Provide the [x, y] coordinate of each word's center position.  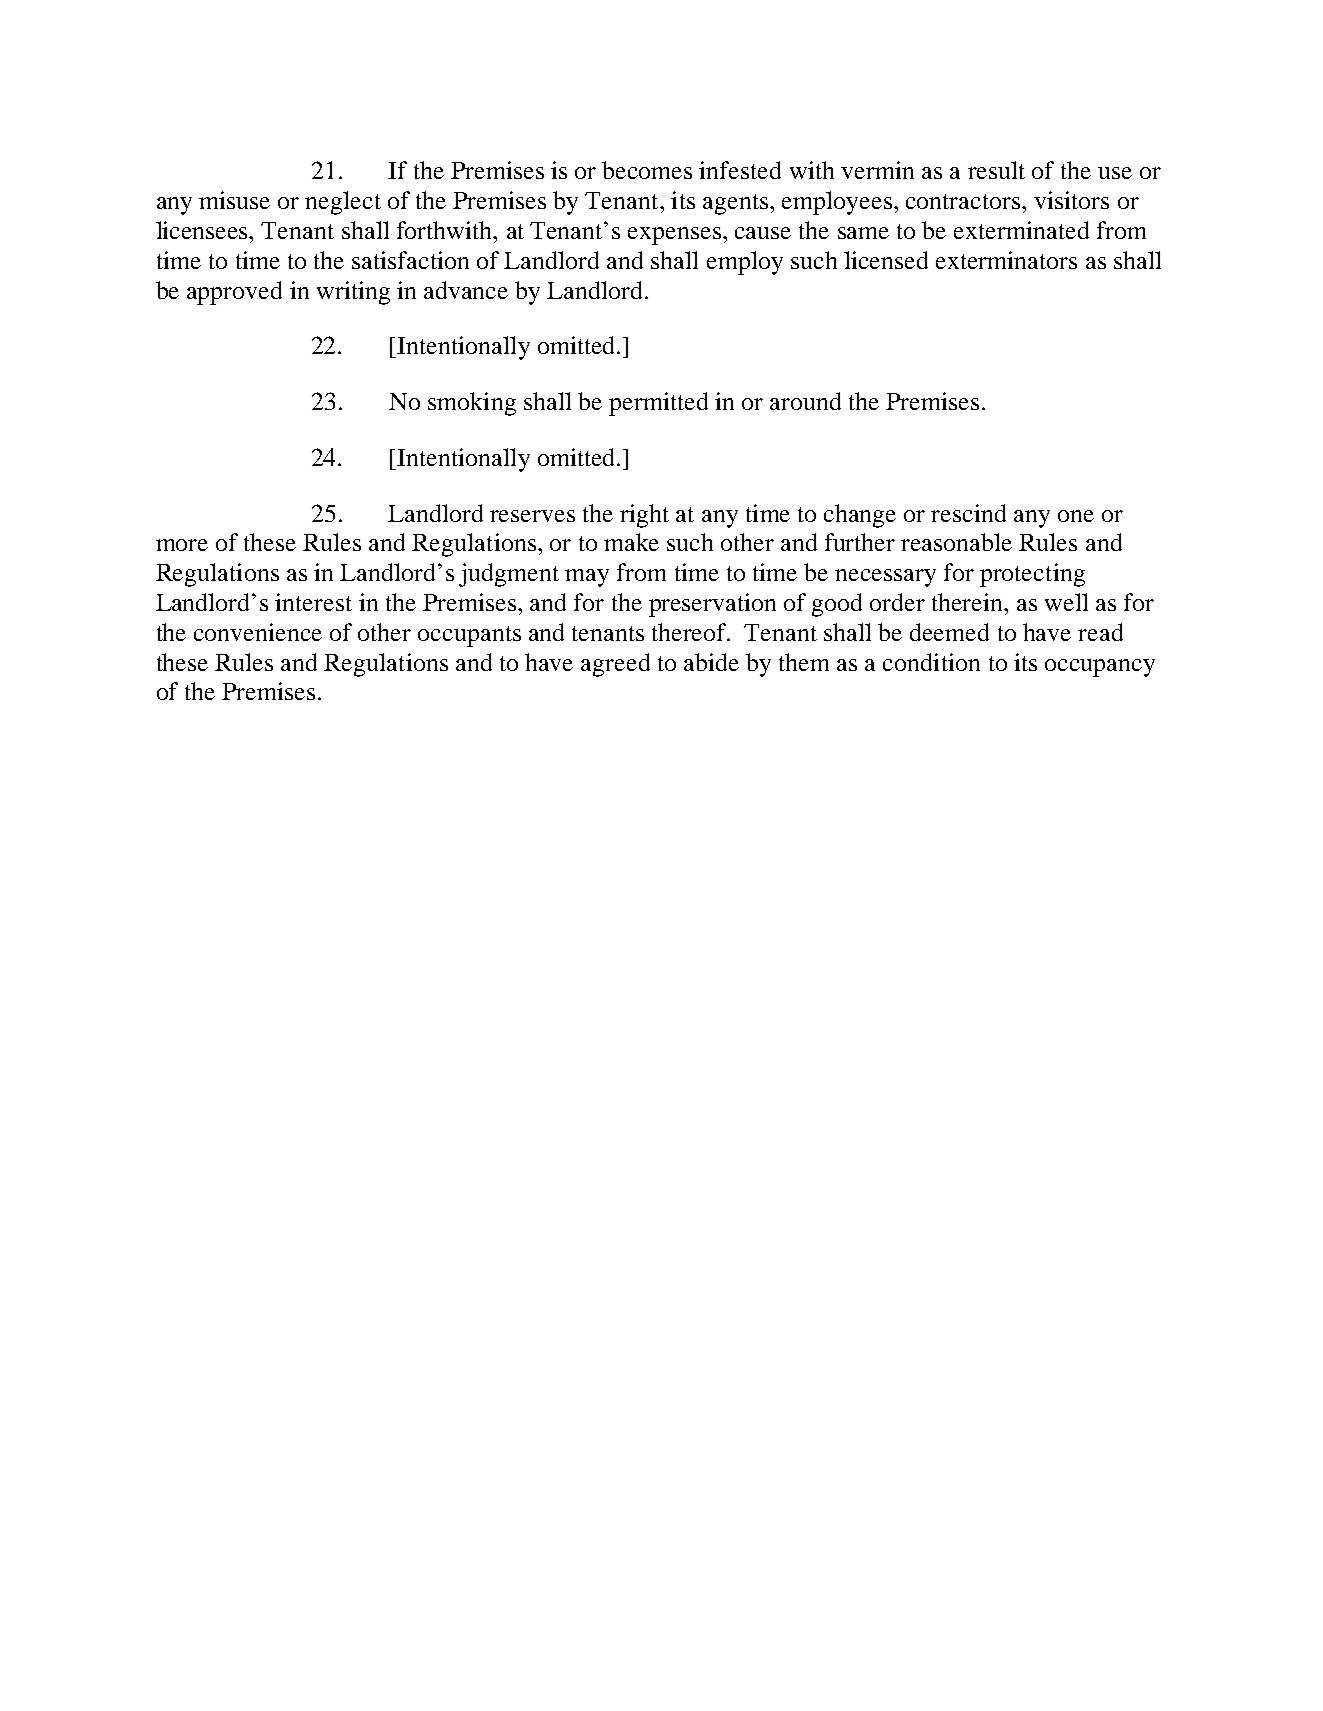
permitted [658, 404]
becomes [647, 170]
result [996, 170]
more [182, 545]
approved [234, 293]
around [805, 401]
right [644, 516]
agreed [615, 665]
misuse [234, 200]
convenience [258, 632]
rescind [968, 513]
